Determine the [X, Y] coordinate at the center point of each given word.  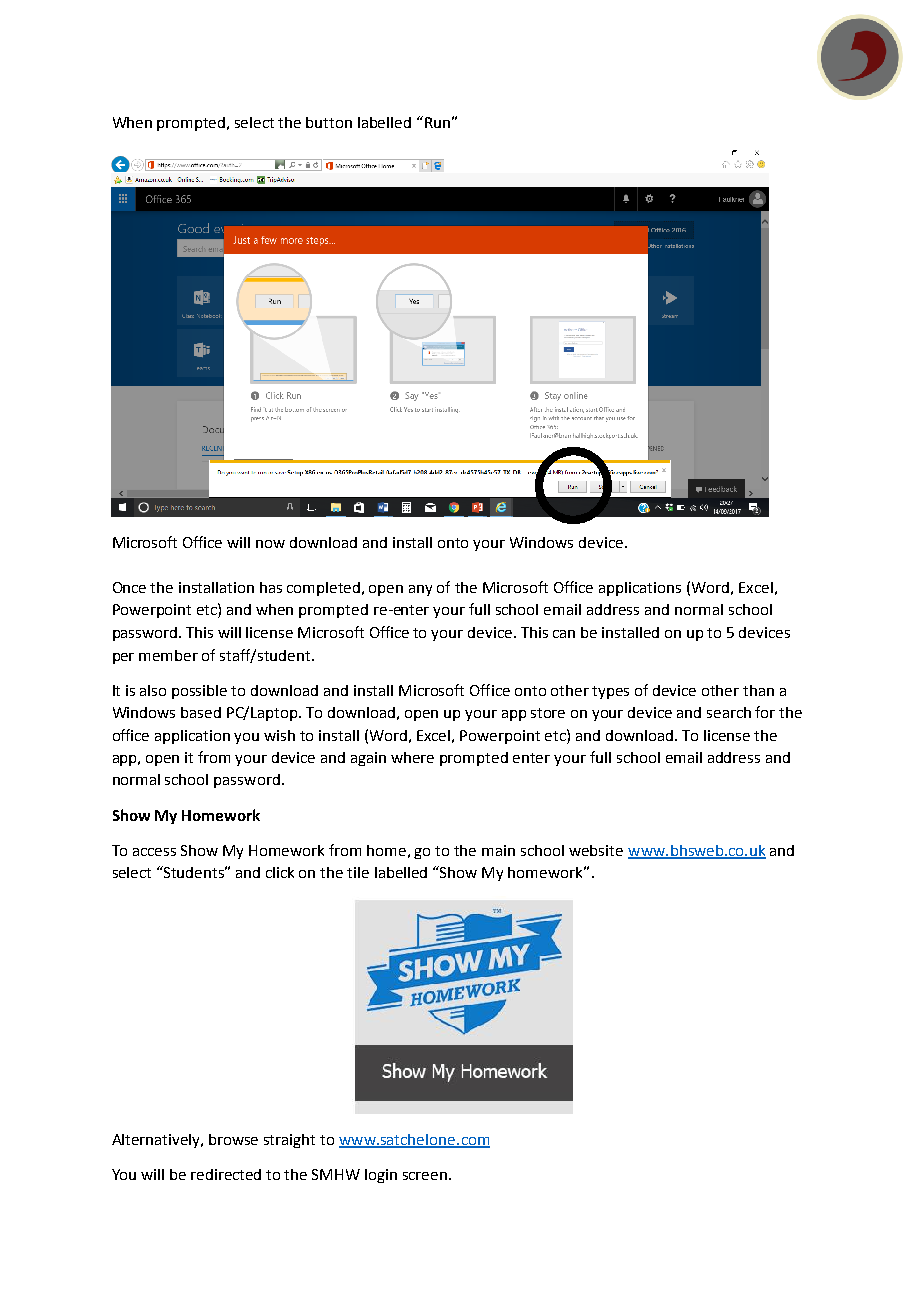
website [596, 850]
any [420, 590]
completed [325, 589]
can [564, 634]
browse [233, 1139]
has [271, 587]
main [498, 850]
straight [289, 1141]
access [154, 852]
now [270, 544]
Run [437, 122]
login [381, 1176]
